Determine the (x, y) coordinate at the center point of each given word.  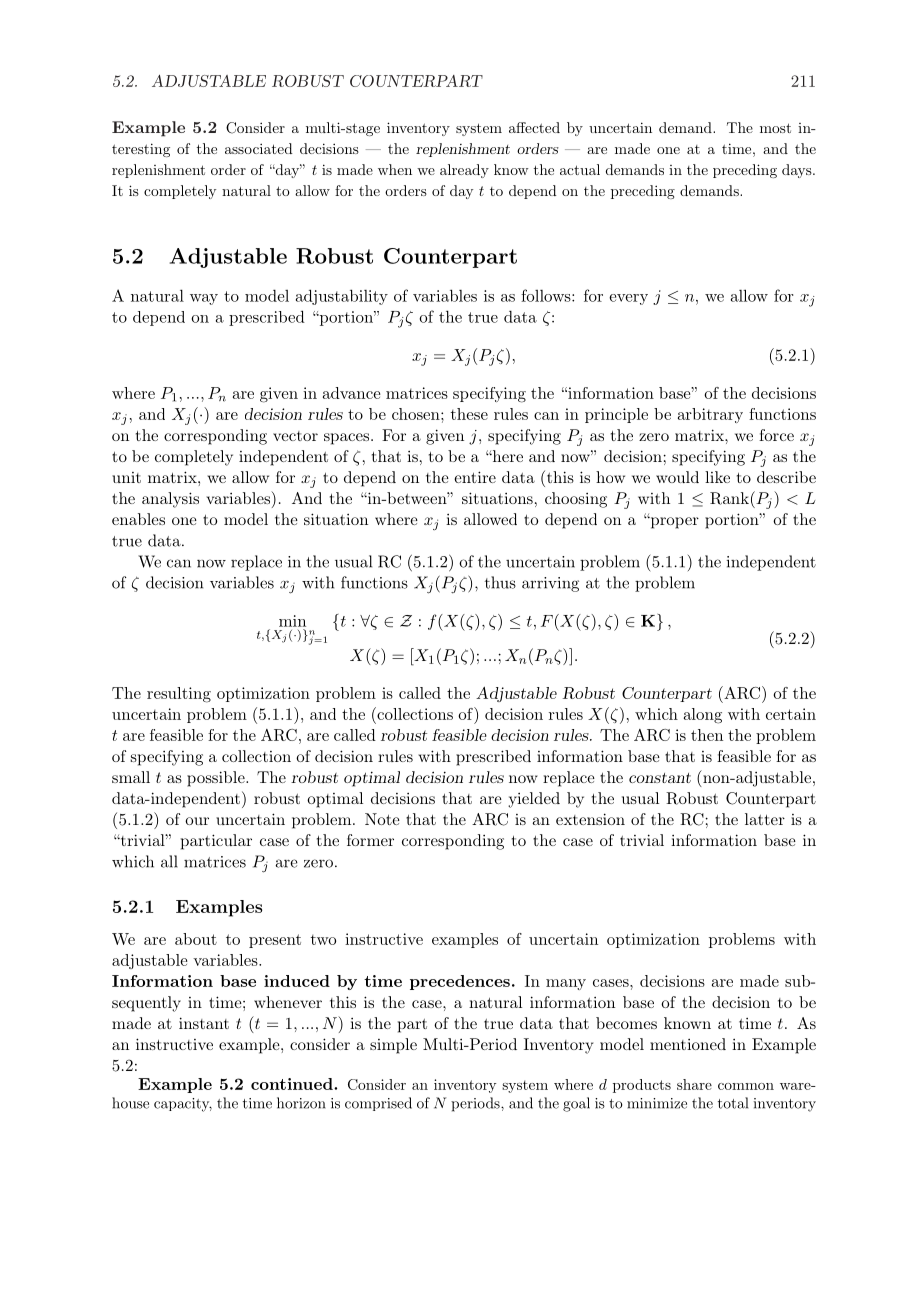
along (703, 716)
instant (204, 1023)
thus (500, 582)
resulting (179, 695)
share (694, 1084)
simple (393, 1046)
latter (765, 819)
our (197, 821)
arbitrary (710, 415)
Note (382, 819)
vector (295, 436)
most (775, 128)
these (469, 414)
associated (259, 148)
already (464, 171)
